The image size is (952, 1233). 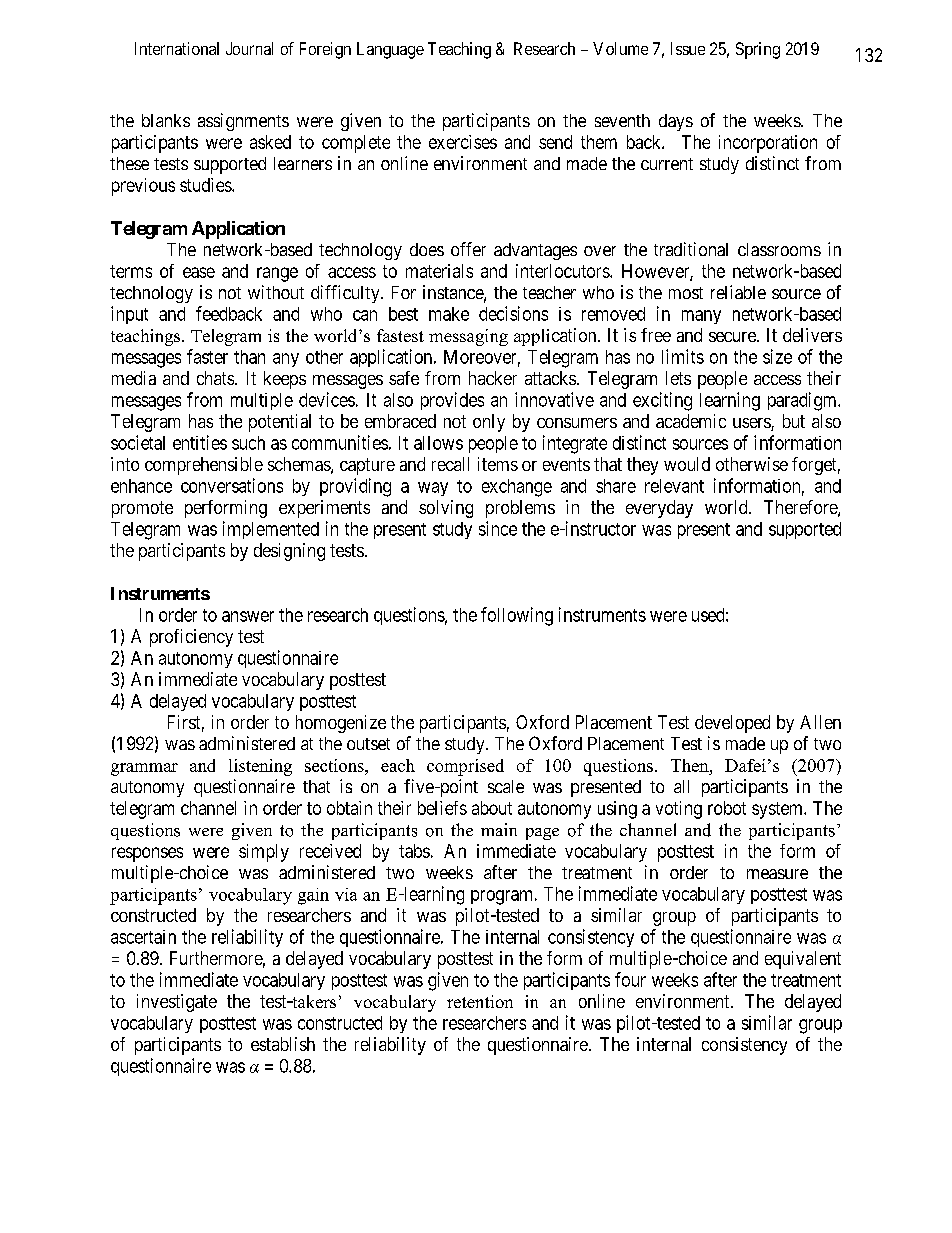 What do you see at coordinates (463, 142) in the page?
I see `exercises` at bounding box center [463, 142].
